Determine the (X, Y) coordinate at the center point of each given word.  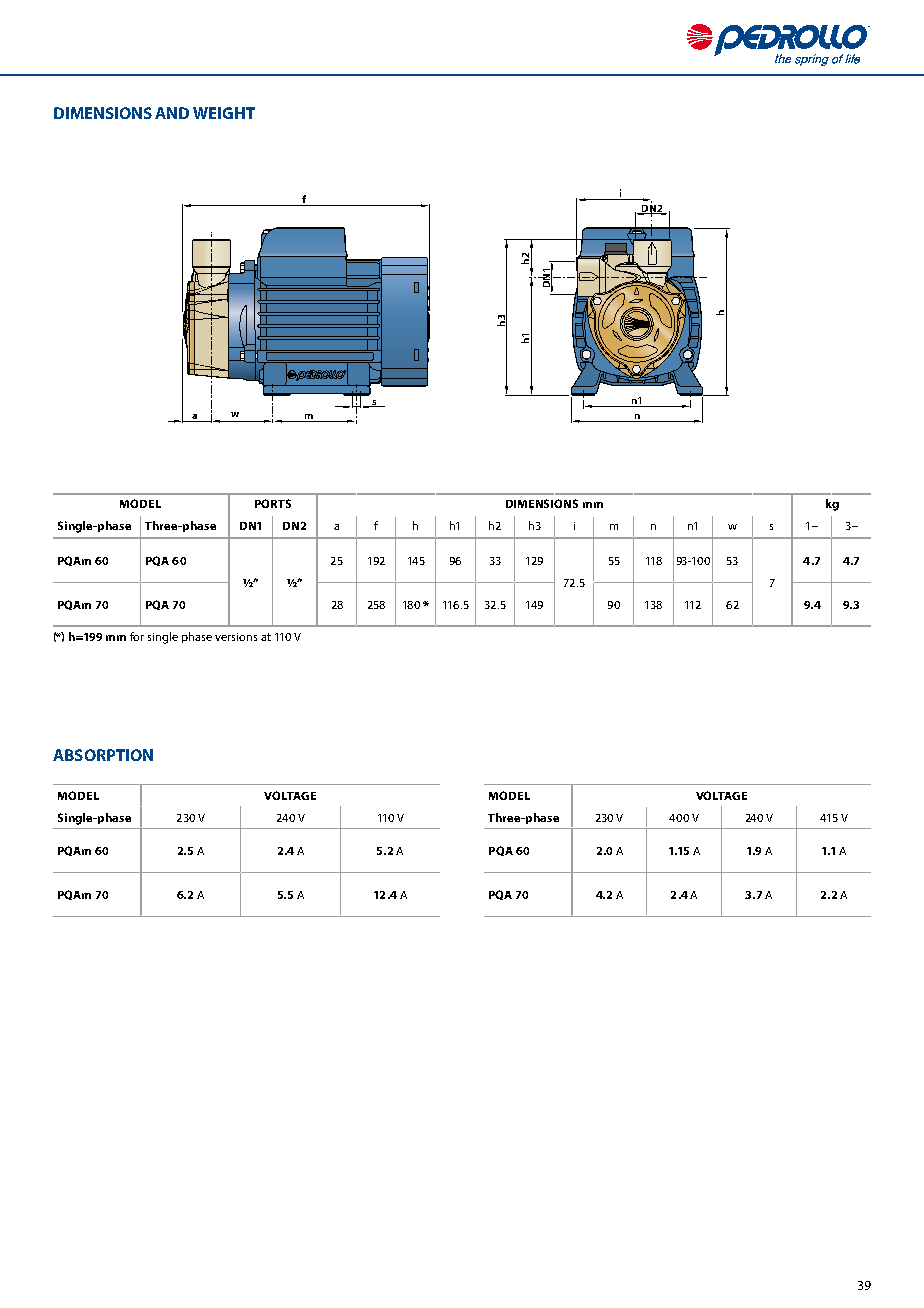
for (137, 636)
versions (236, 637)
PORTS (273, 503)
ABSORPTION (103, 755)
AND (172, 113)
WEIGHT (224, 113)
